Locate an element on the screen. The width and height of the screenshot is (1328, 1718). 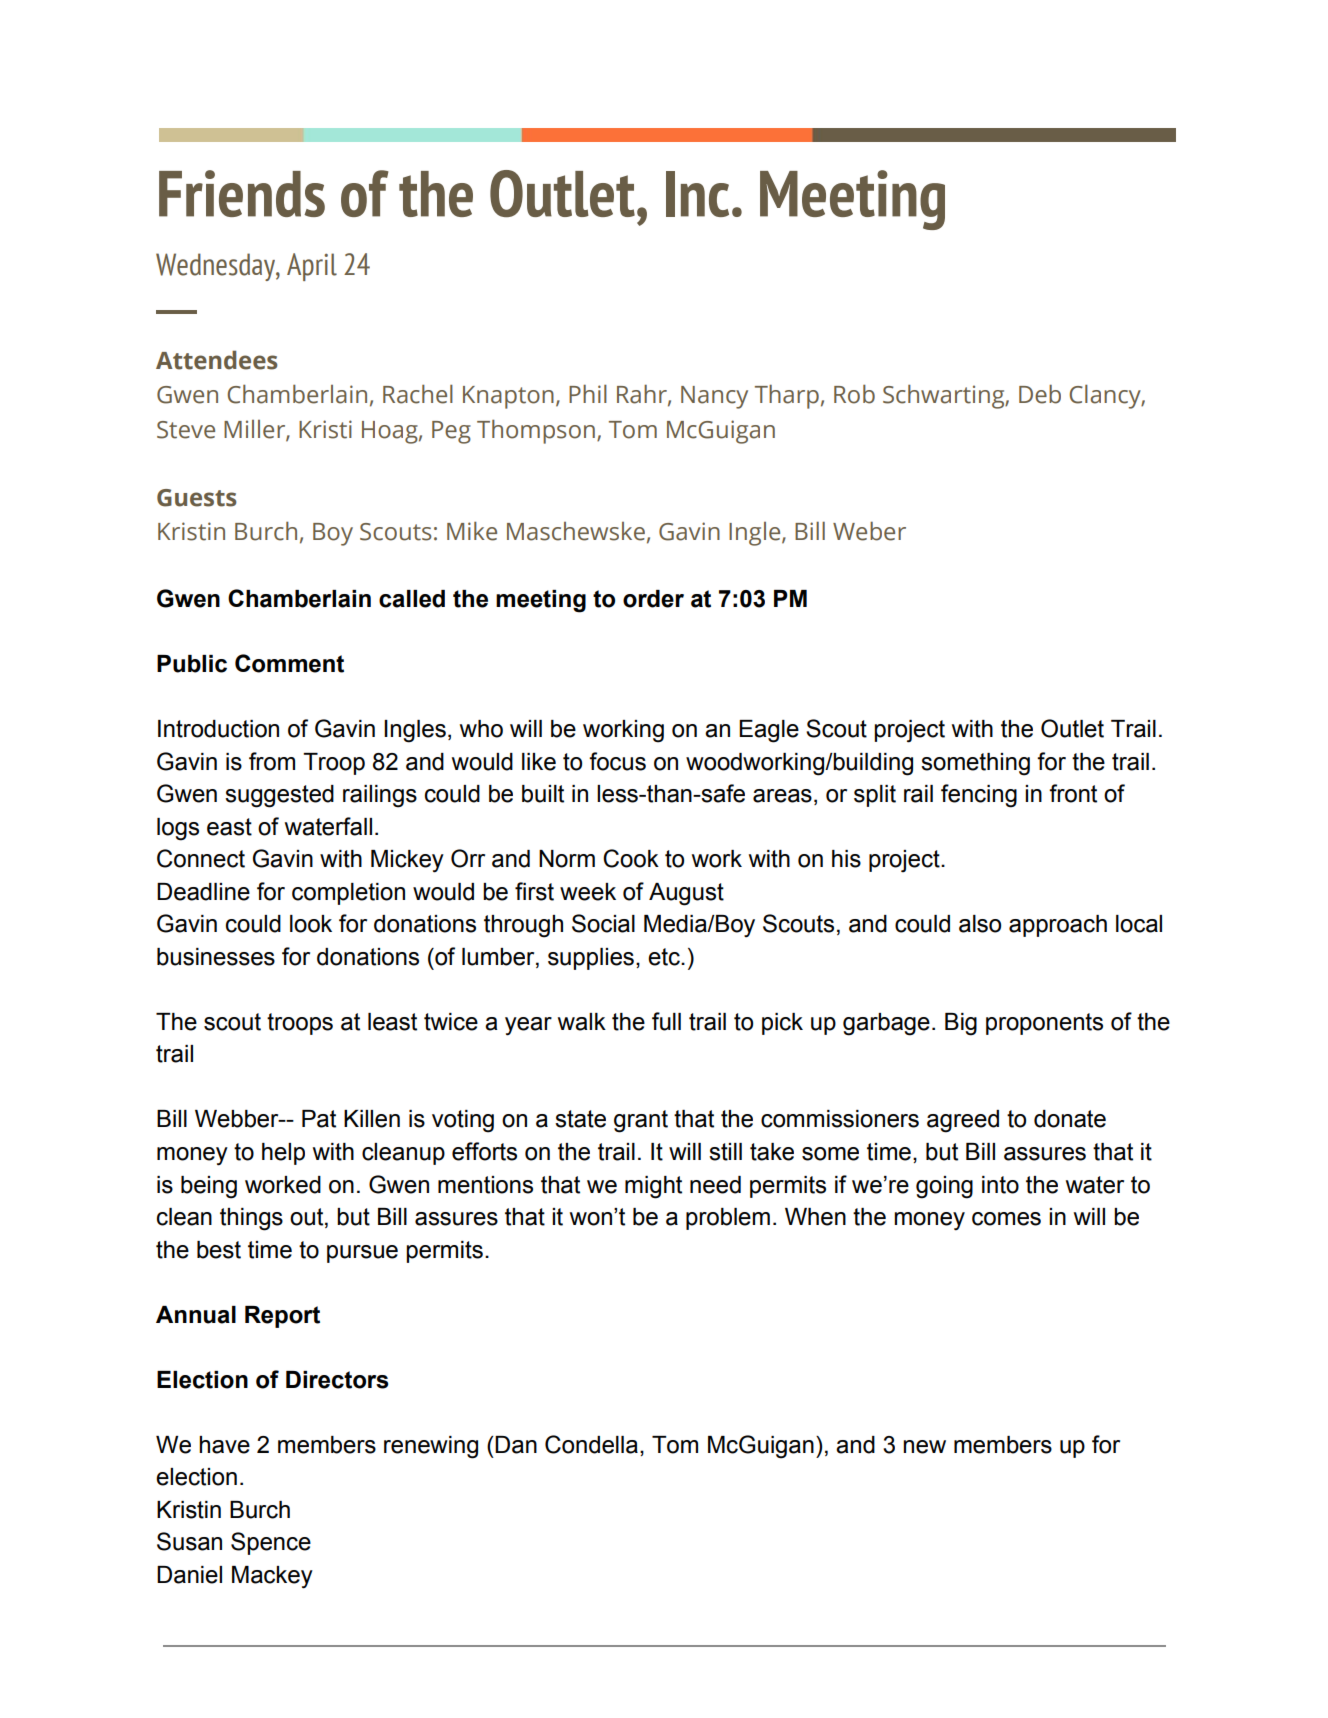
Spence is located at coordinates (271, 1543).
